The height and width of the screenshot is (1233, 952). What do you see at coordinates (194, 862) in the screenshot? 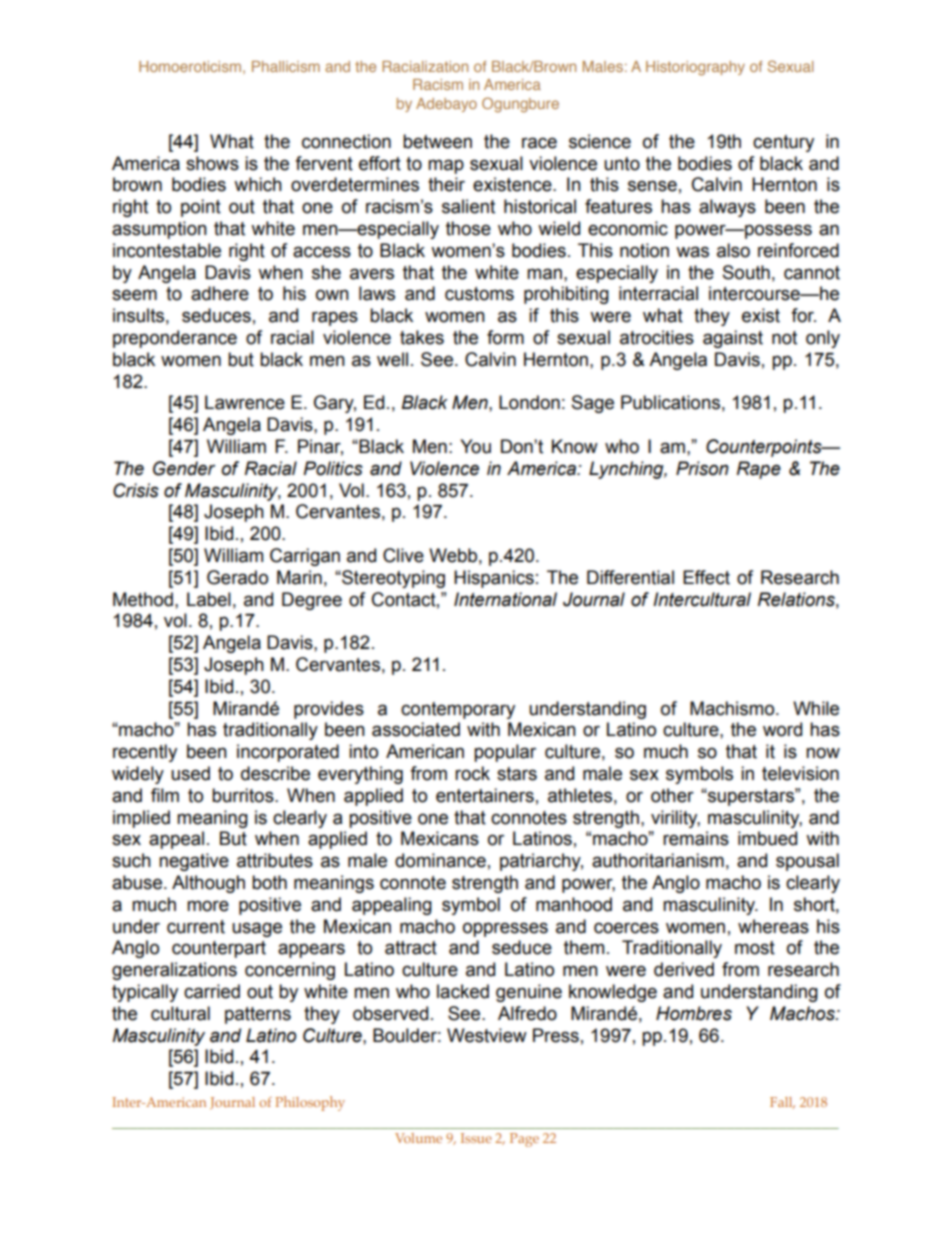
I see `negative` at bounding box center [194, 862].
